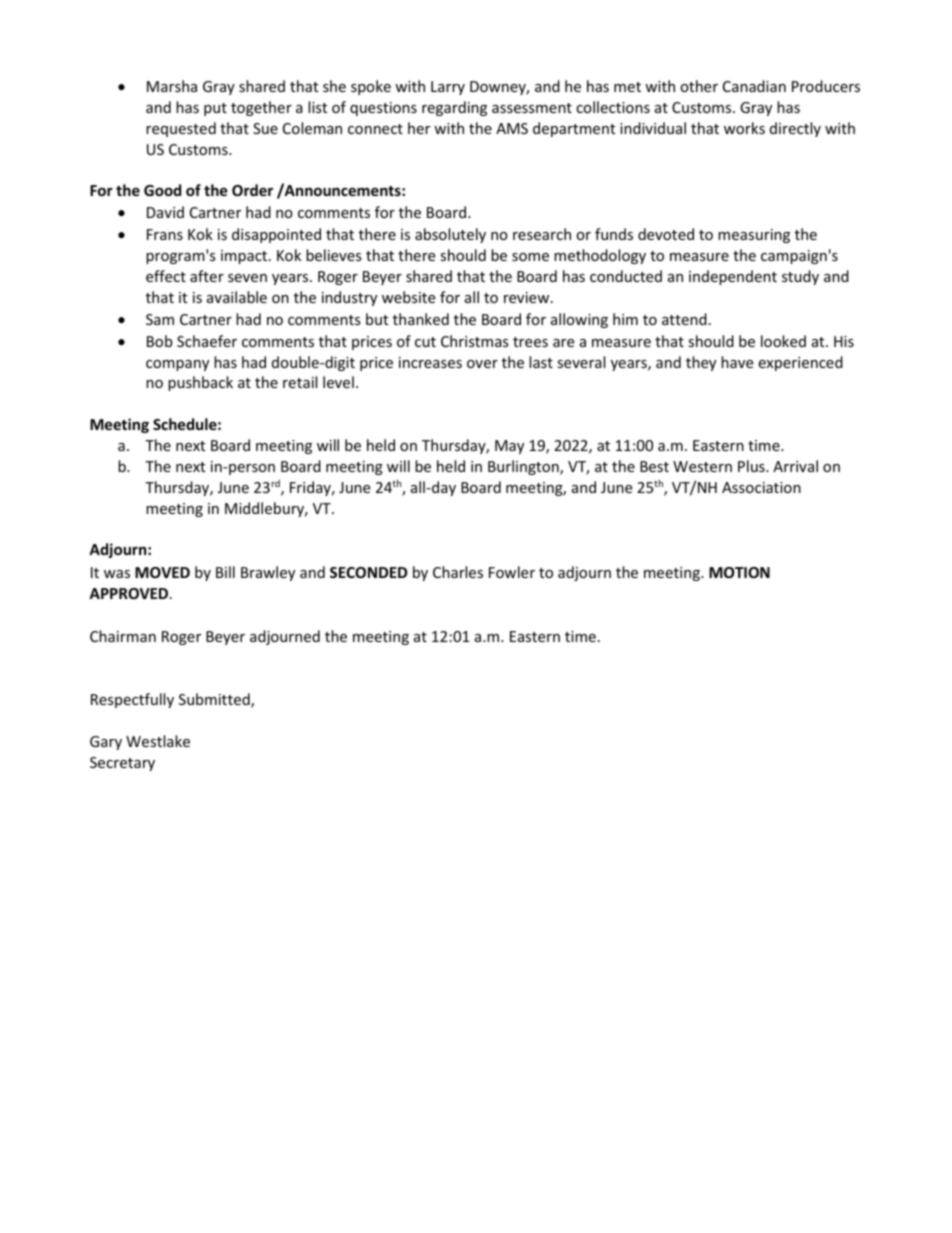  What do you see at coordinates (475, 341) in the image?
I see `Christmas` at bounding box center [475, 341].
